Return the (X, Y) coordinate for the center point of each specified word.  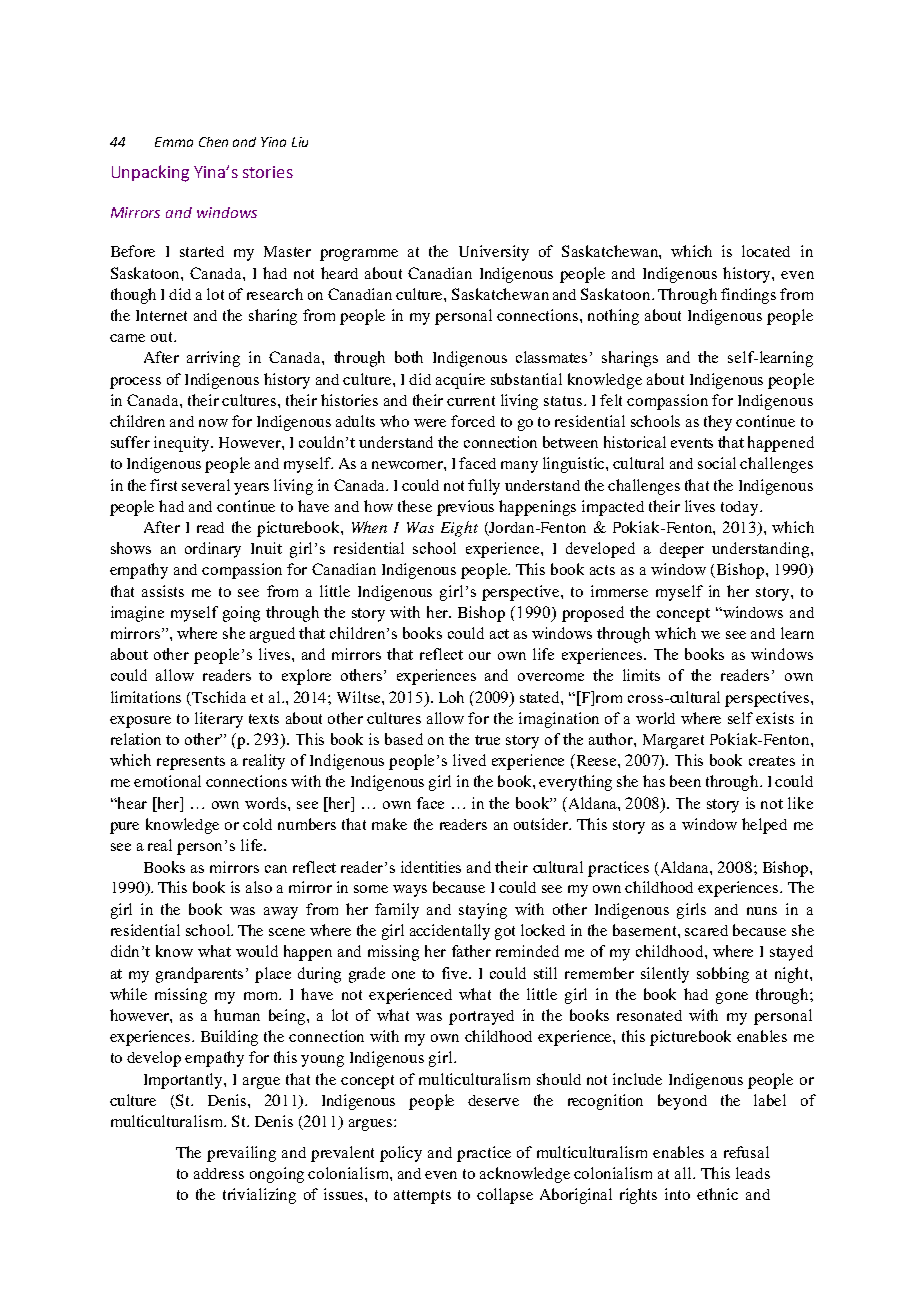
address (219, 1173)
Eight (459, 529)
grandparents (199, 975)
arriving (213, 359)
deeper (682, 550)
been (685, 781)
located (766, 251)
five (456, 973)
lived (469, 760)
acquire (460, 381)
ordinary (213, 550)
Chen (213, 142)
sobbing (723, 975)
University (494, 253)
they (718, 423)
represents (191, 763)
